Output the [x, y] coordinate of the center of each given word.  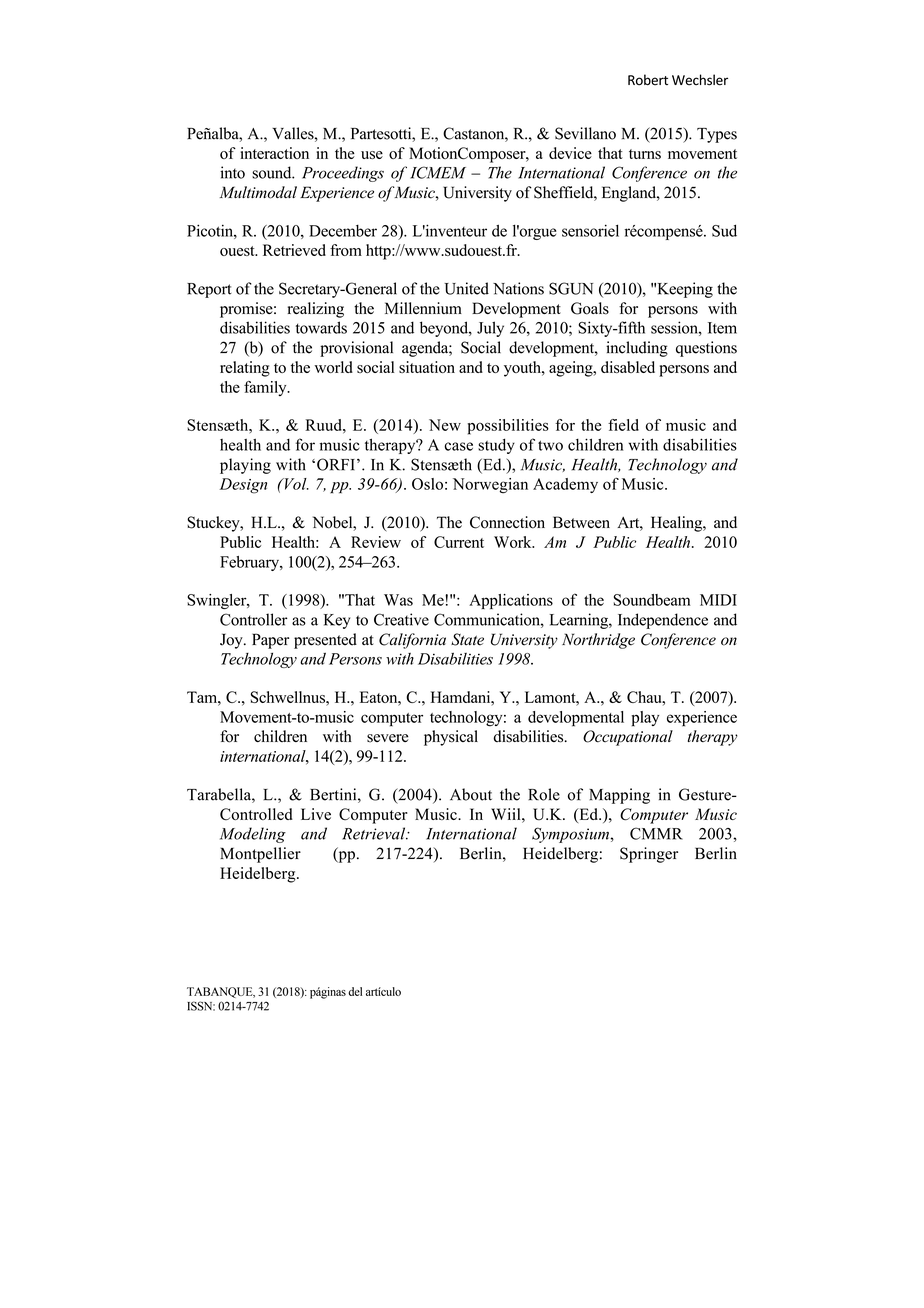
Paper [270, 641]
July [490, 329]
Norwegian [490, 486]
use [372, 155]
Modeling [253, 835]
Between [581, 522]
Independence [663, 621]
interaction [274, 153]
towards [321, 327]
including [637, 349]
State [467, 639]
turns [645, 154]
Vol [295, 484]
